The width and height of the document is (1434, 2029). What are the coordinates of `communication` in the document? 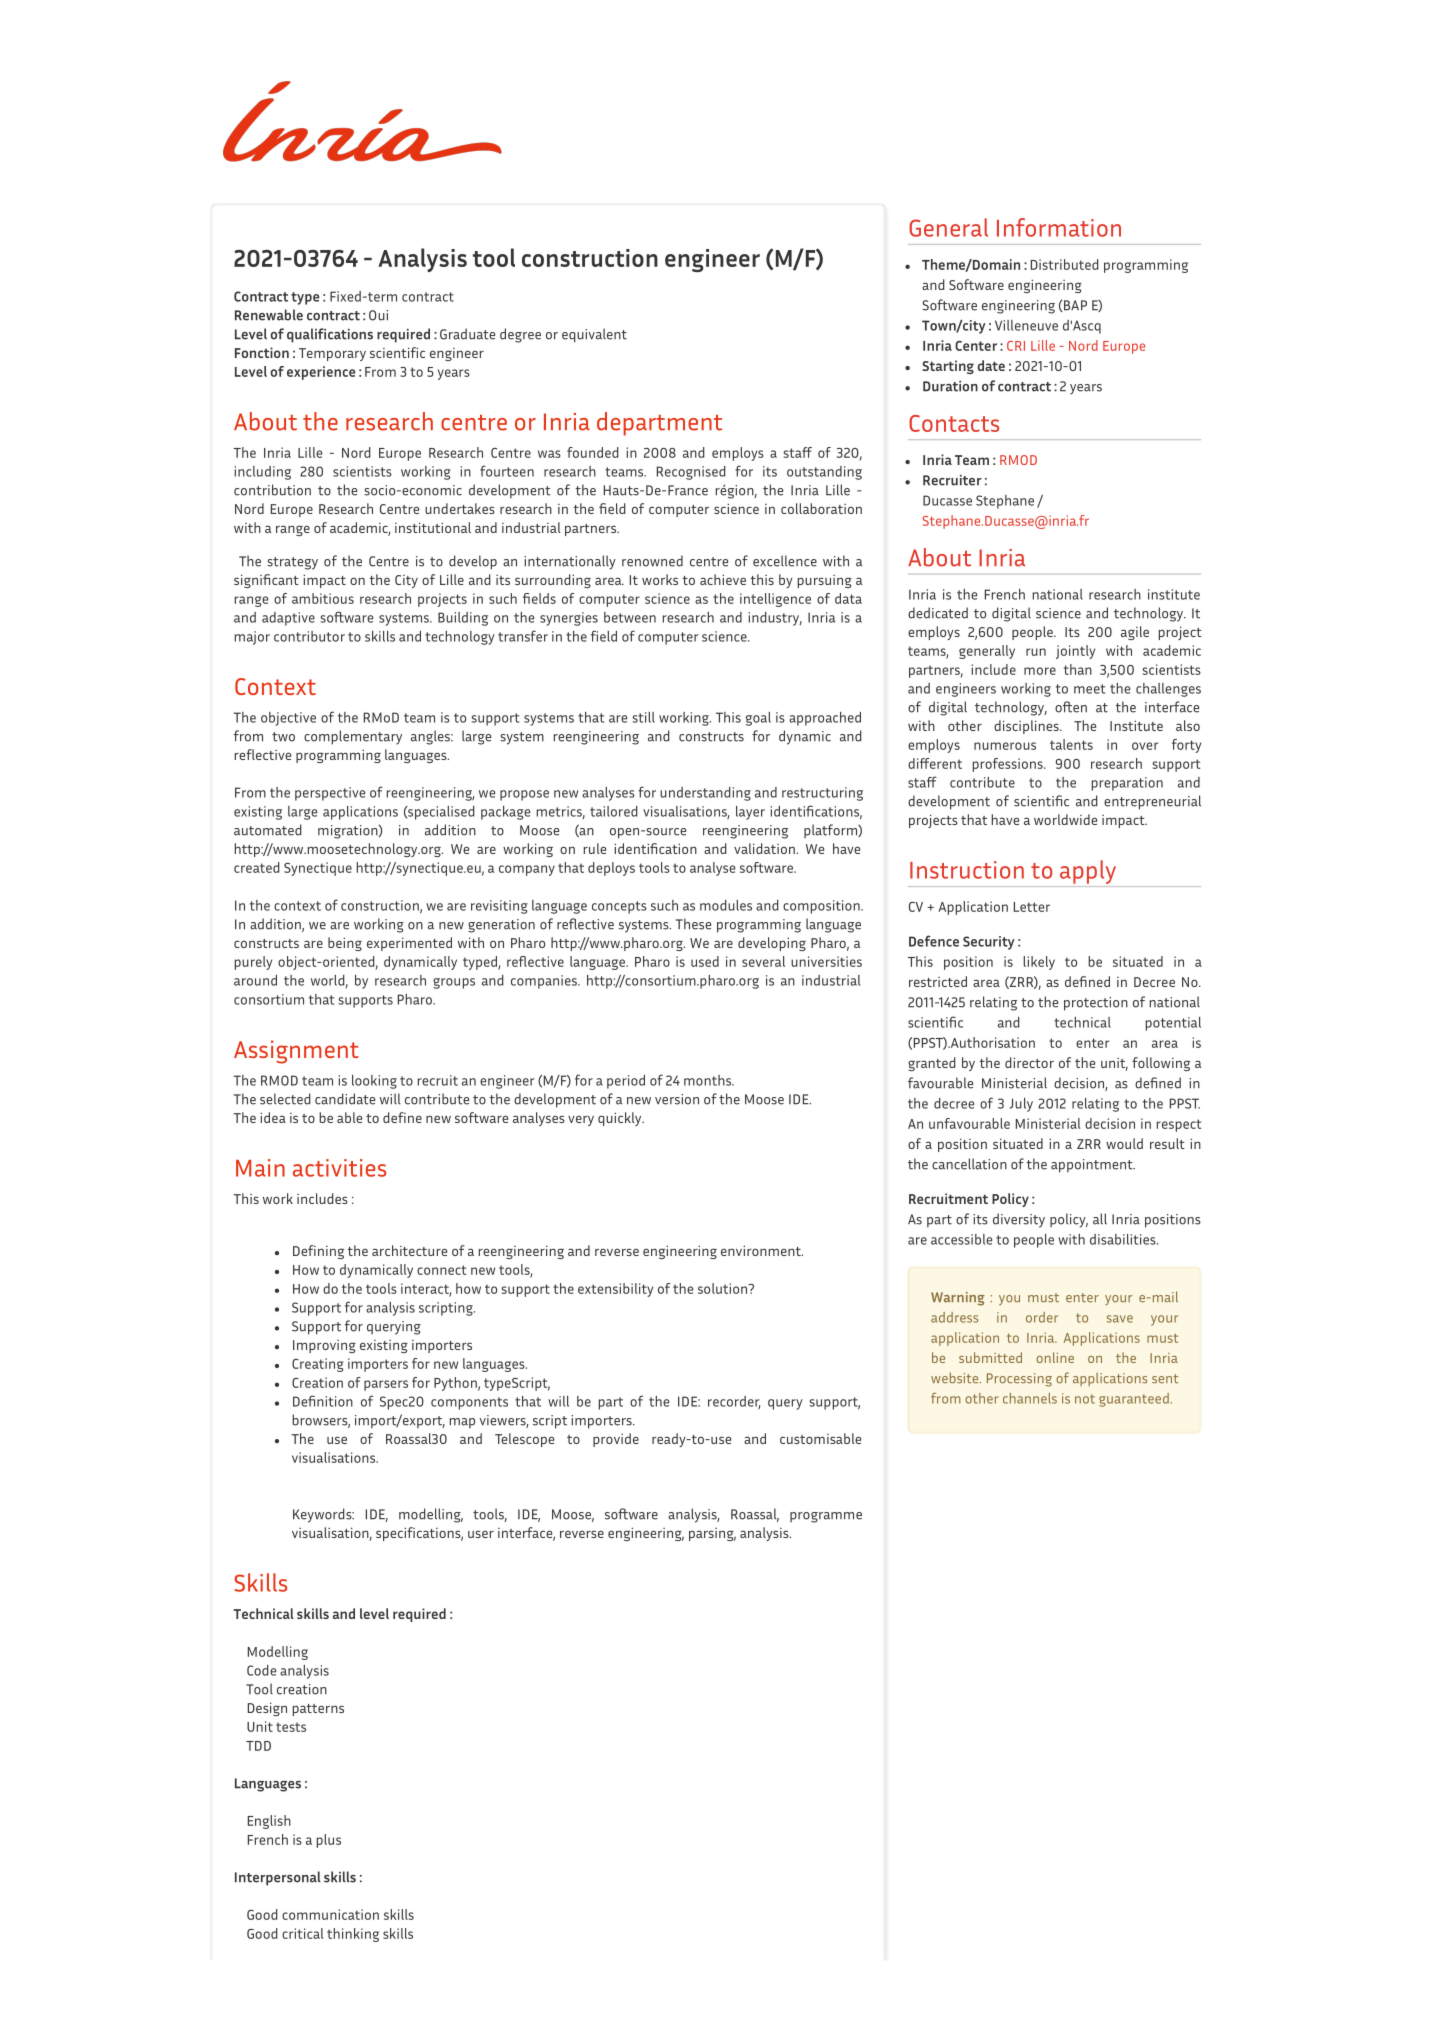 It's located at (330, 1914).
